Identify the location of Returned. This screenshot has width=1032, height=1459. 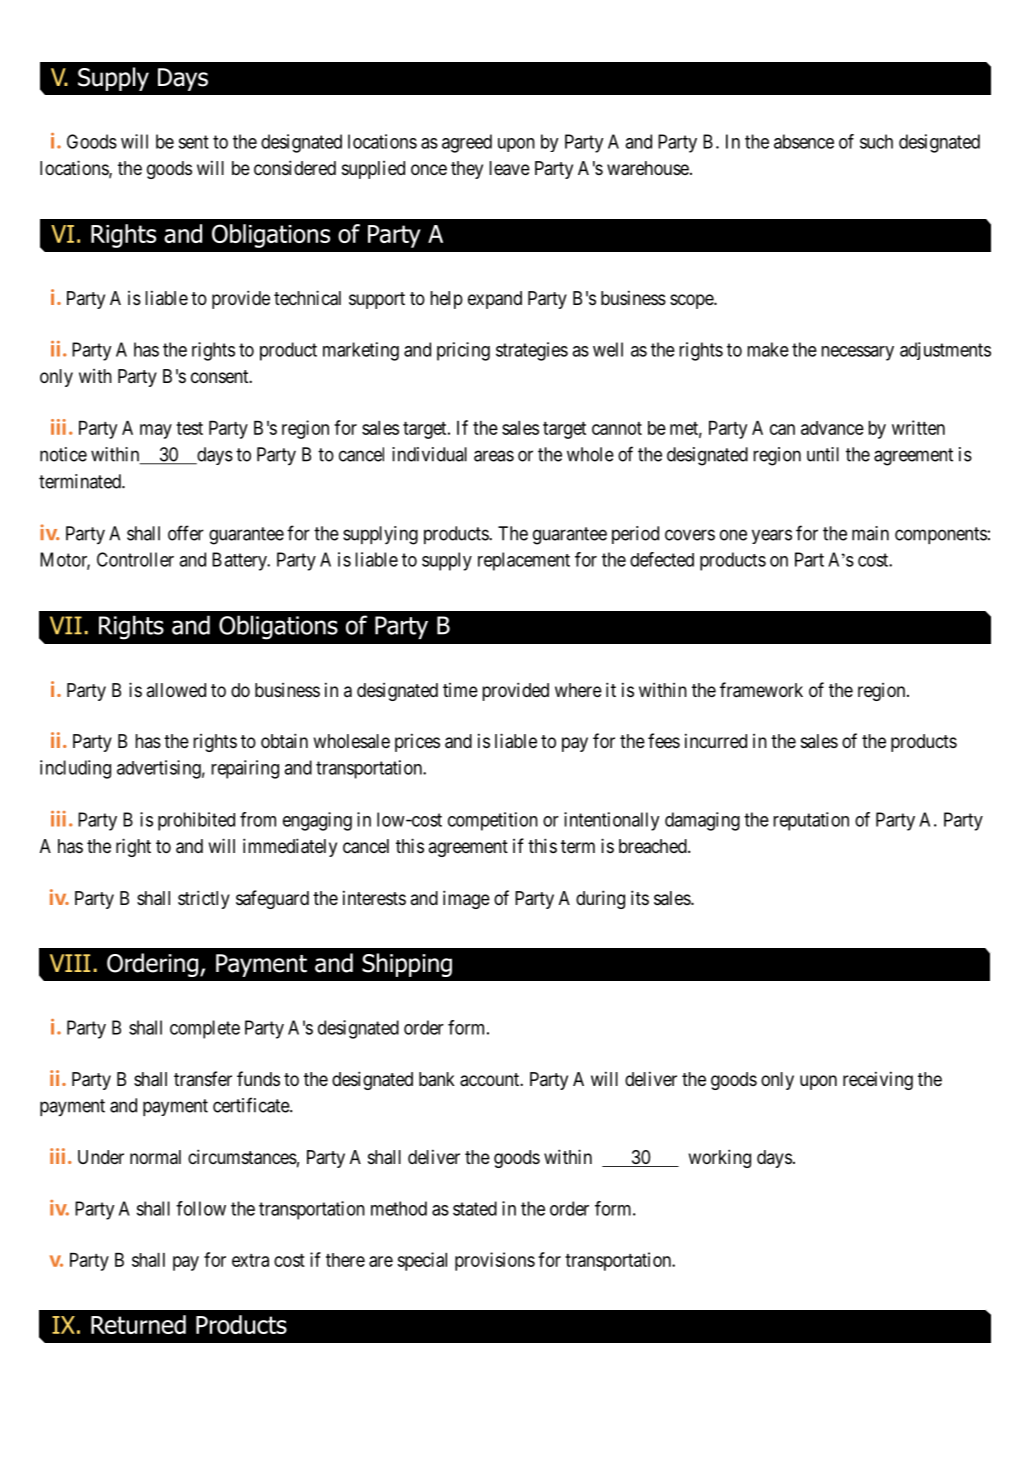
(138, 1324).
